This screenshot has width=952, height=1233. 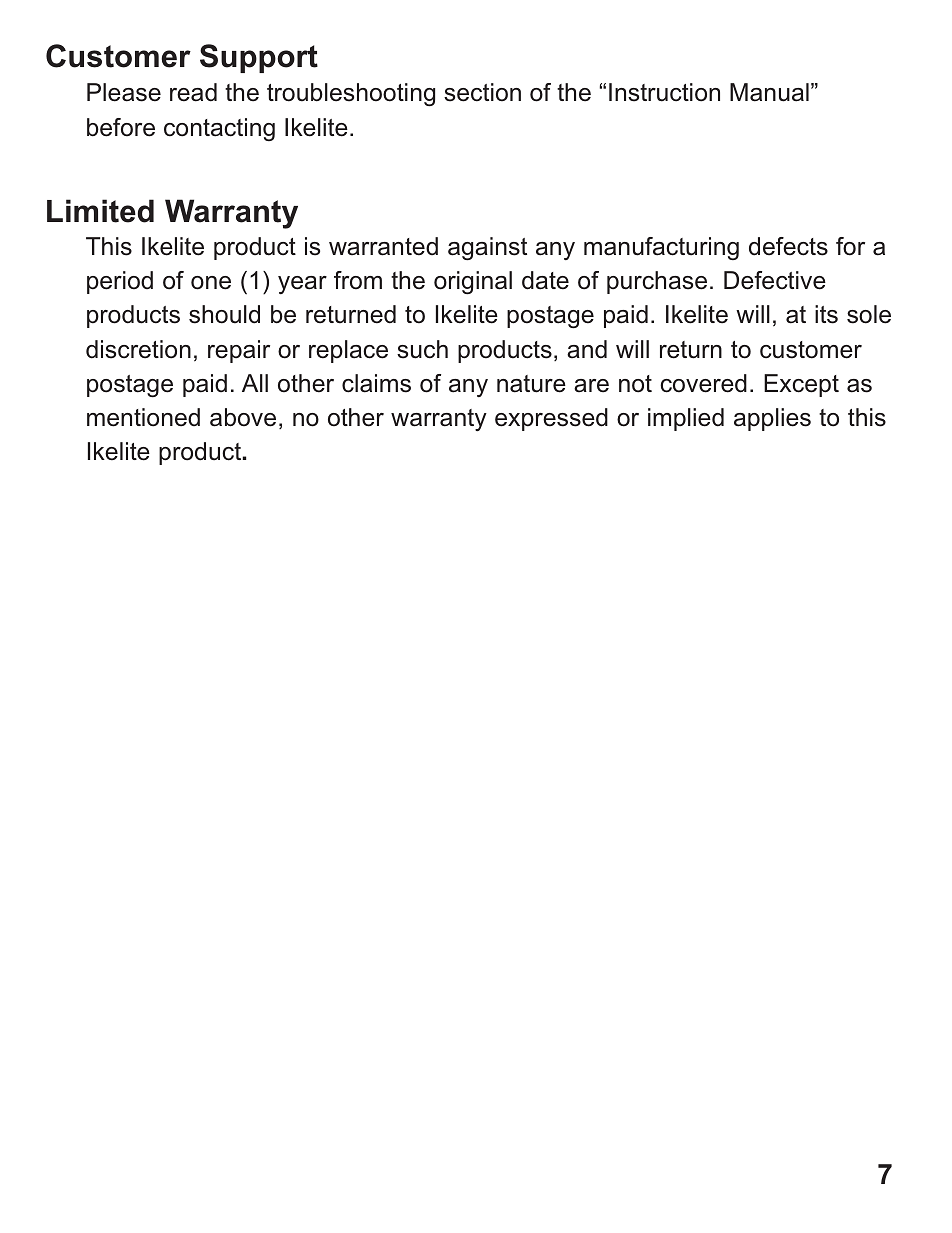 What do you see at coordinates (100, 211) in the screenshot?
I see `Limited` at bounding box center [100, 211].
